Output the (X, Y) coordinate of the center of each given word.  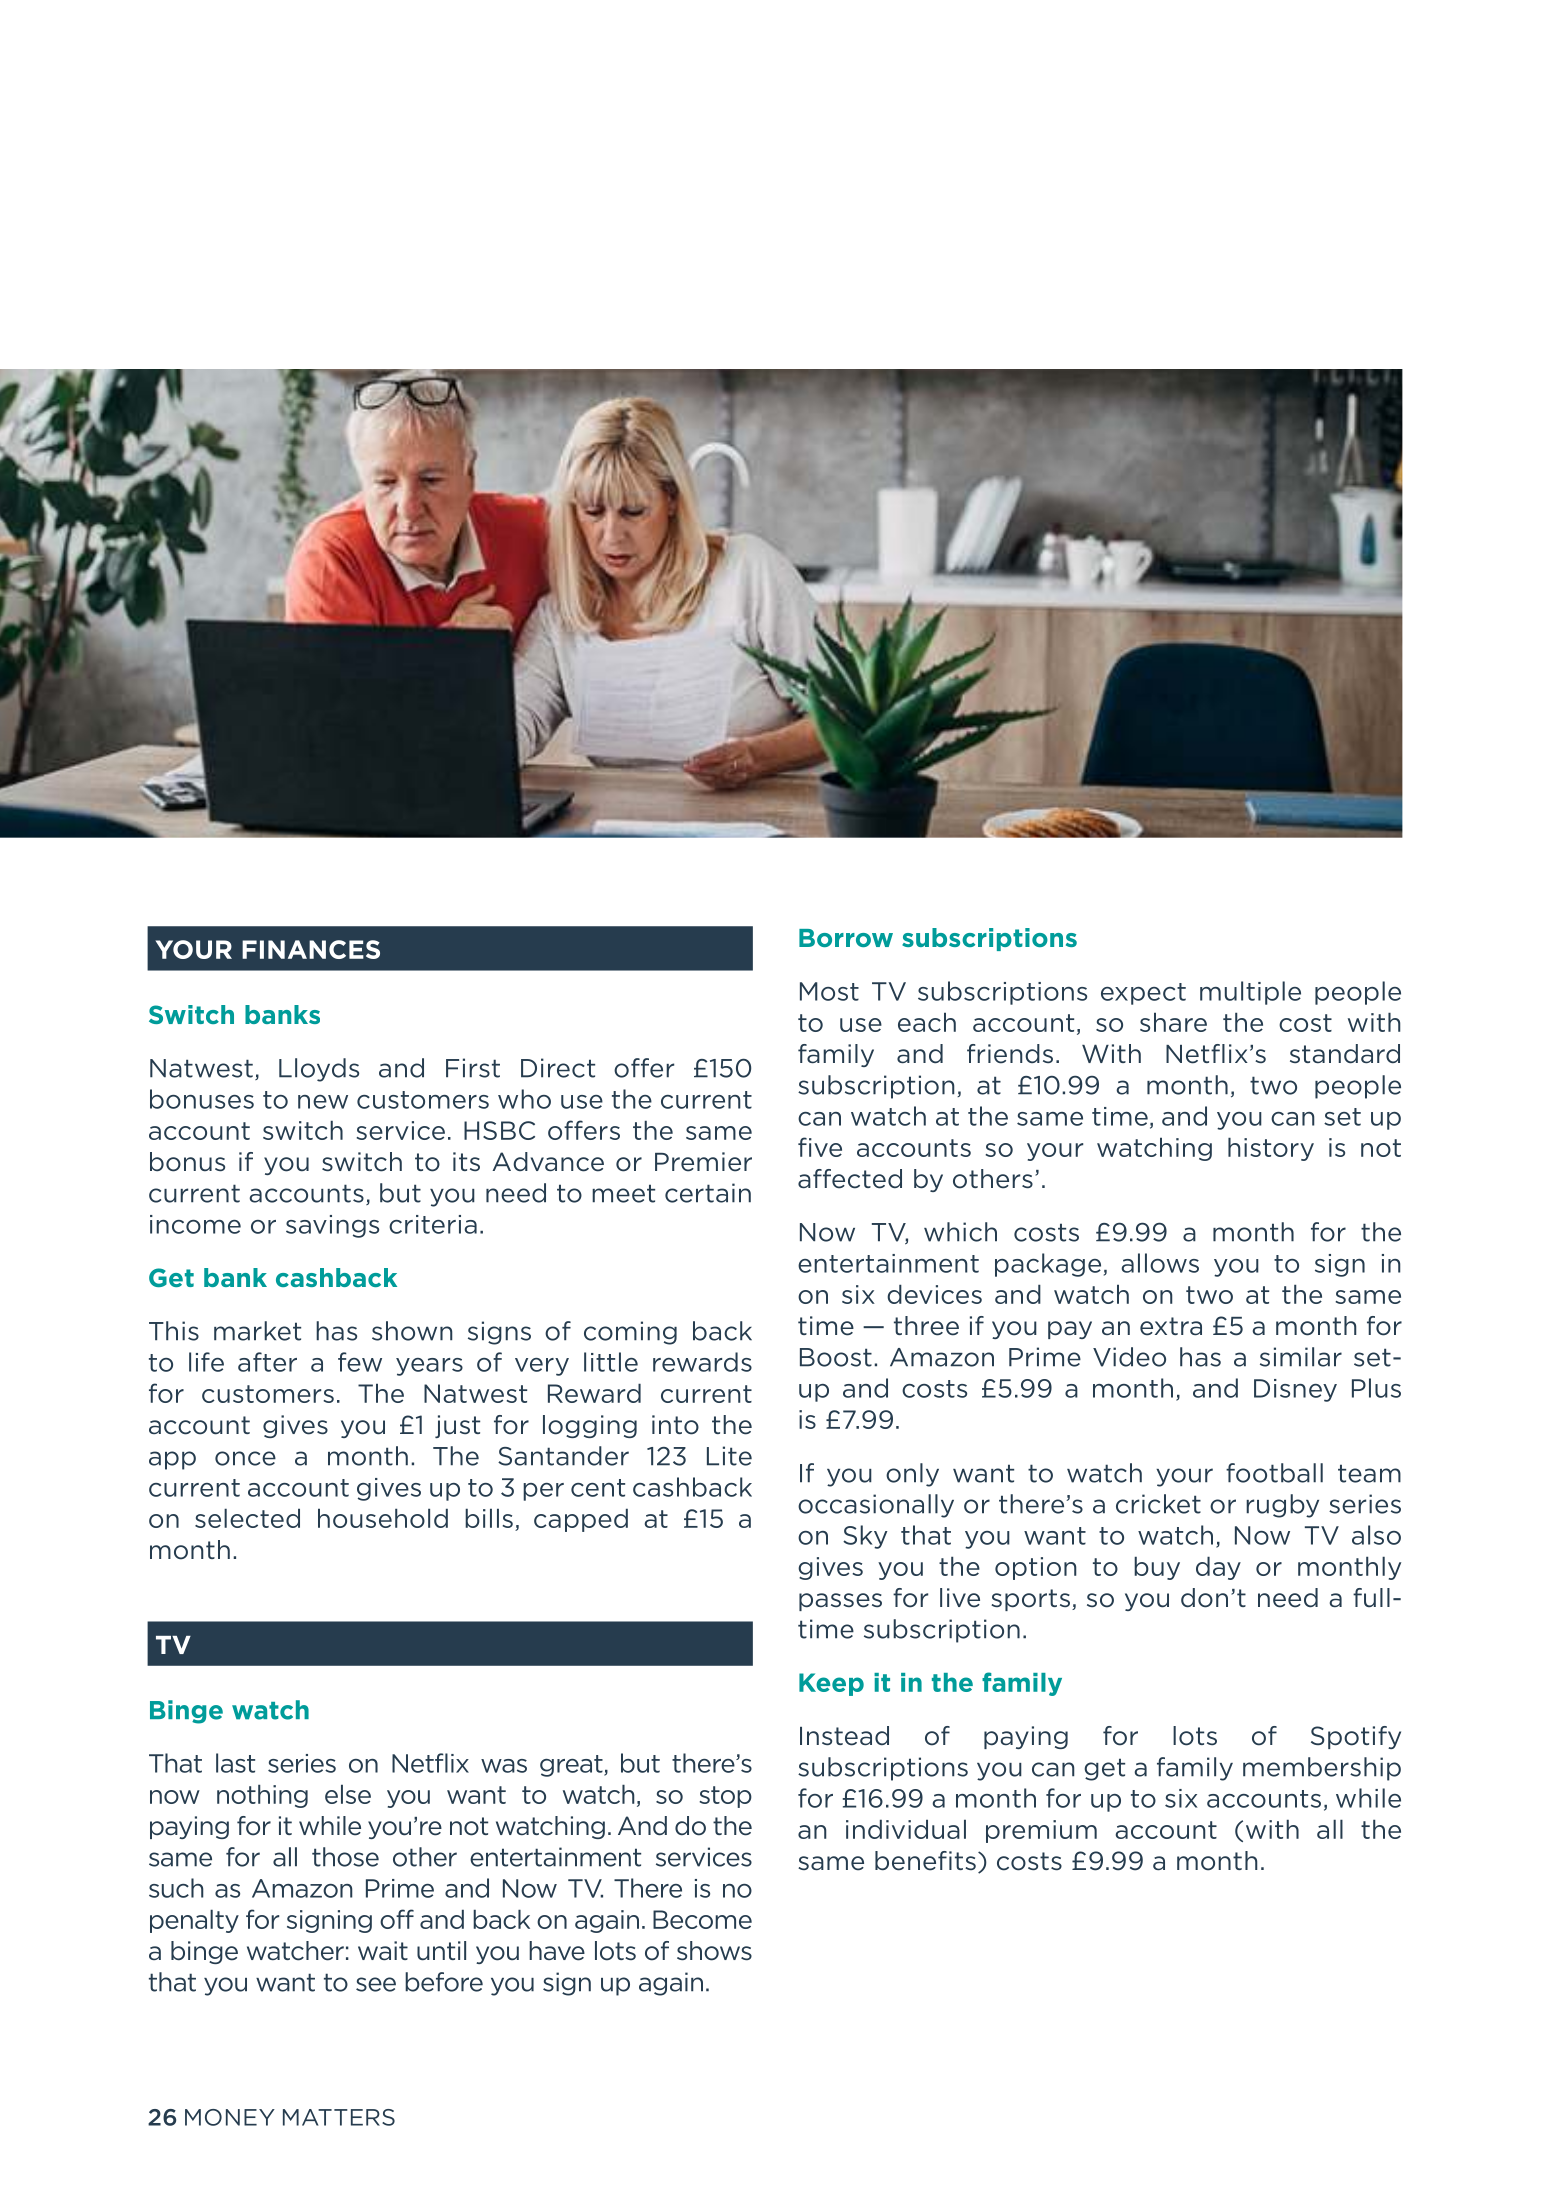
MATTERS (339, 2117)
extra (1171, 1326)
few (360, 1362)
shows (714, 1951)
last (235, 1763)
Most (829, 991)
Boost (836, 1357)
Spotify (1356, 1737)
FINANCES (311, 949)
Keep (831, 1684)
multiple (1250, 993)
